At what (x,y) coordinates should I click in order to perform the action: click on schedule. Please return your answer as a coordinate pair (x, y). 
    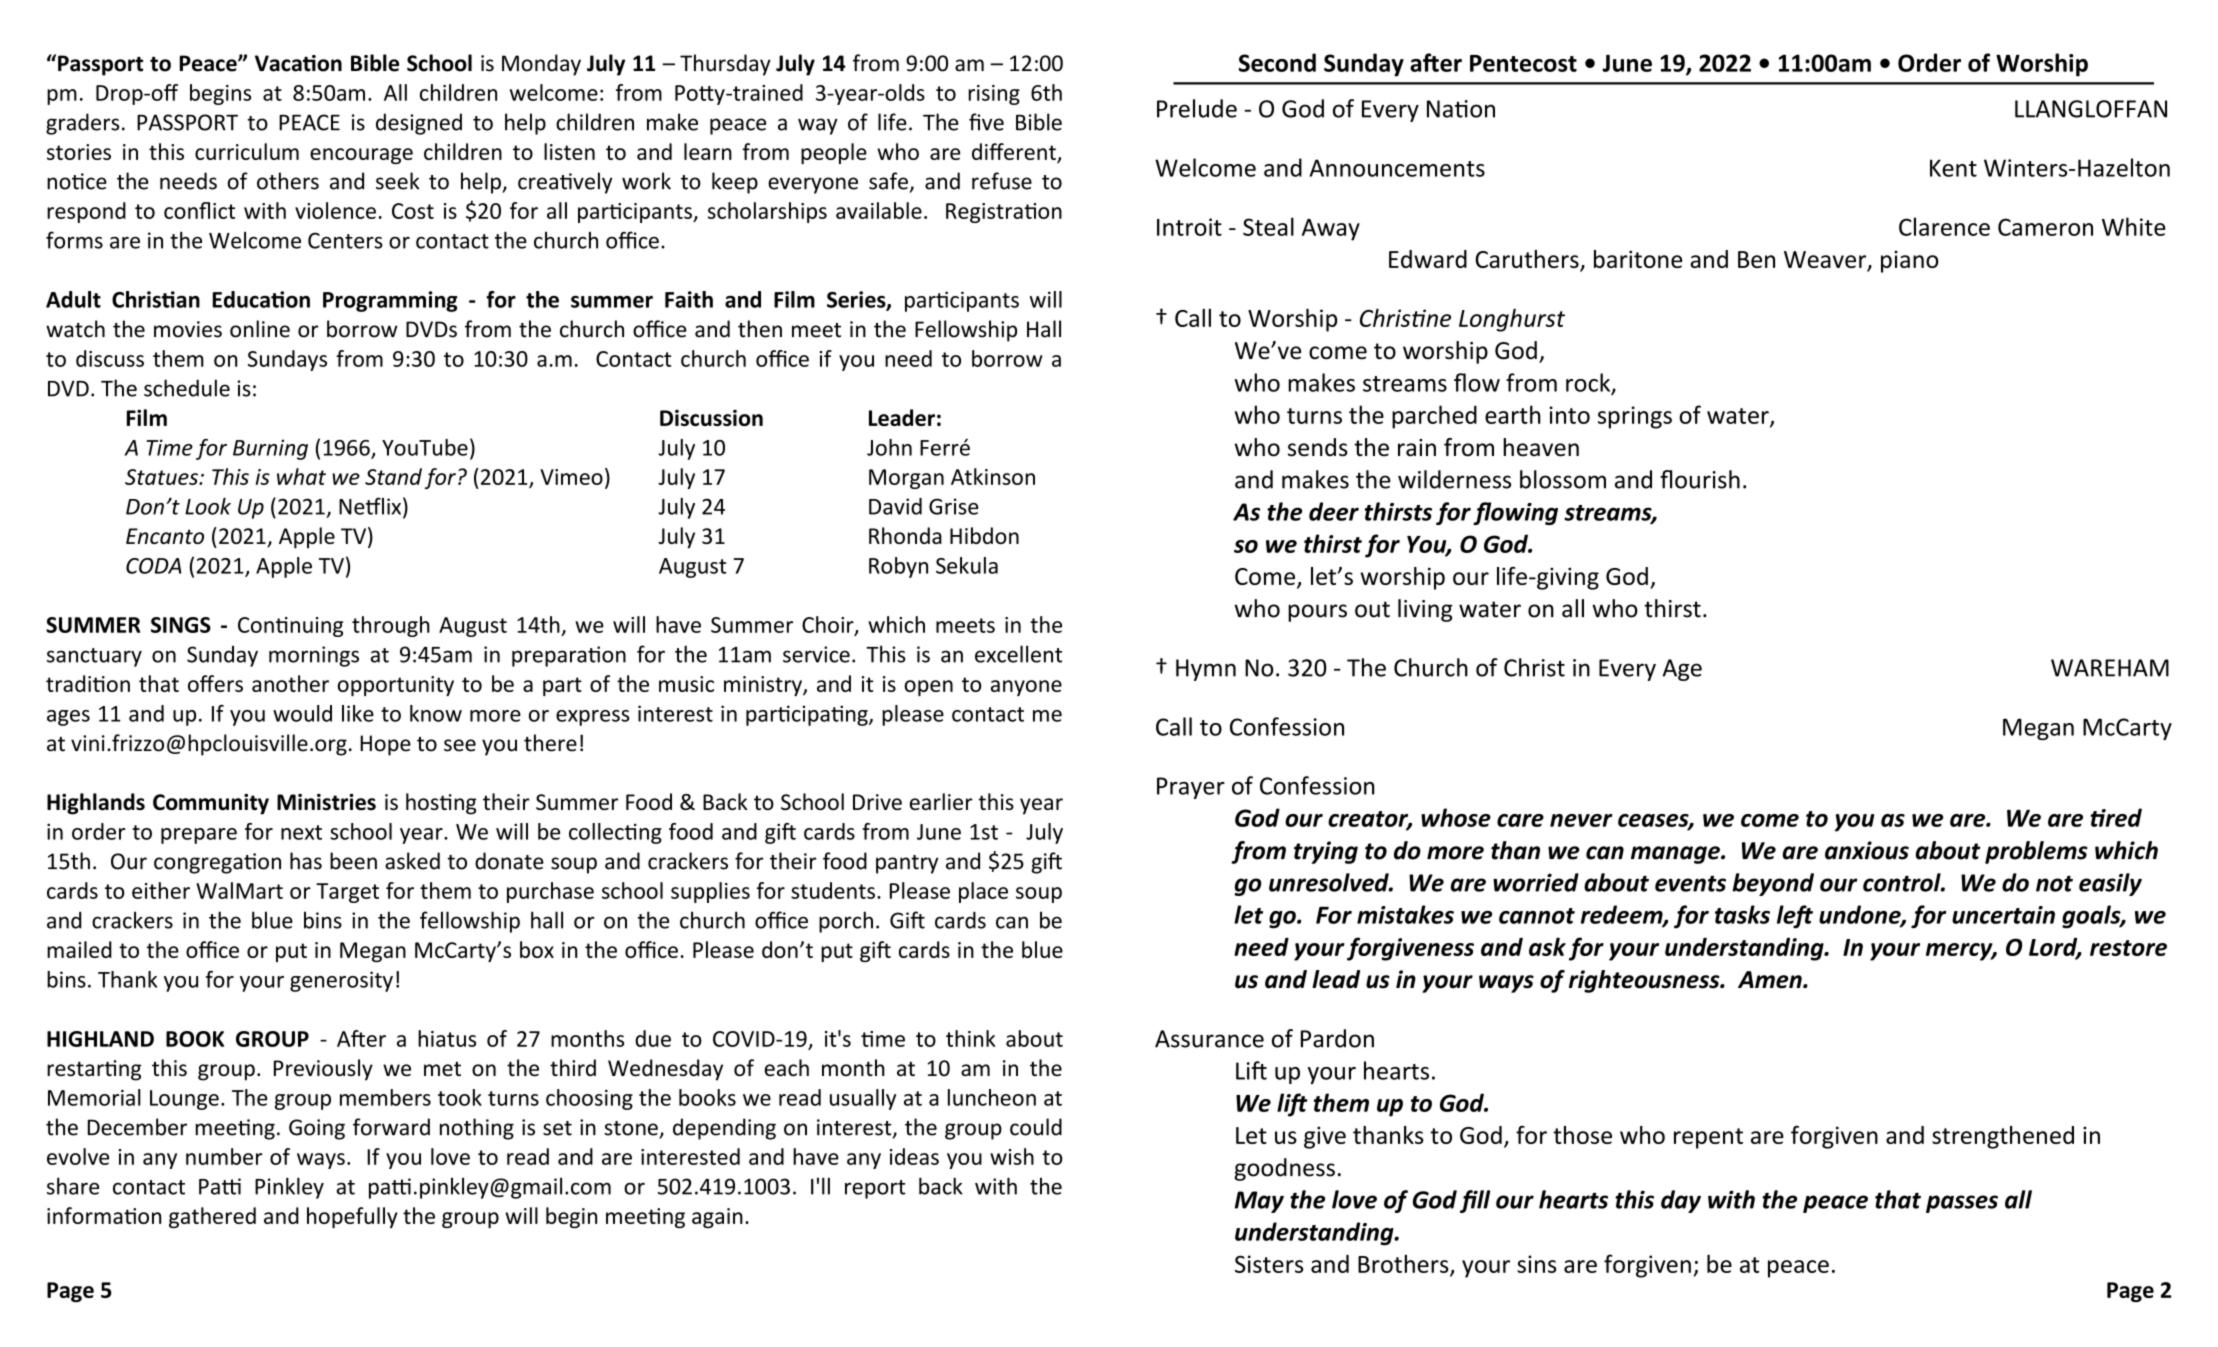
    Looking at the image, I should click on (187, 388).
